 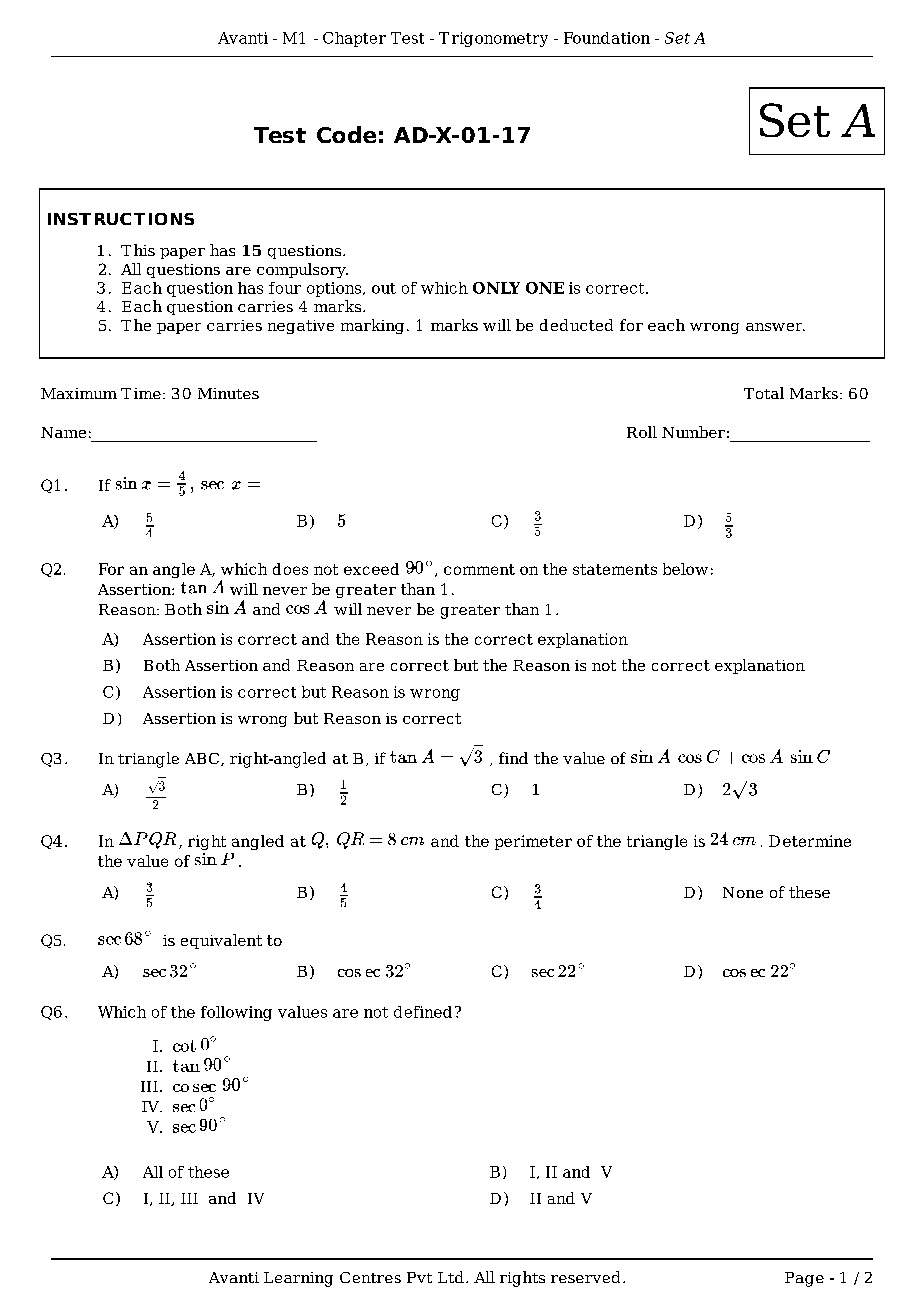 What do you see at coordinates (642, 432) in the image?
I see `Roll` at bounding box center [642, 432].
